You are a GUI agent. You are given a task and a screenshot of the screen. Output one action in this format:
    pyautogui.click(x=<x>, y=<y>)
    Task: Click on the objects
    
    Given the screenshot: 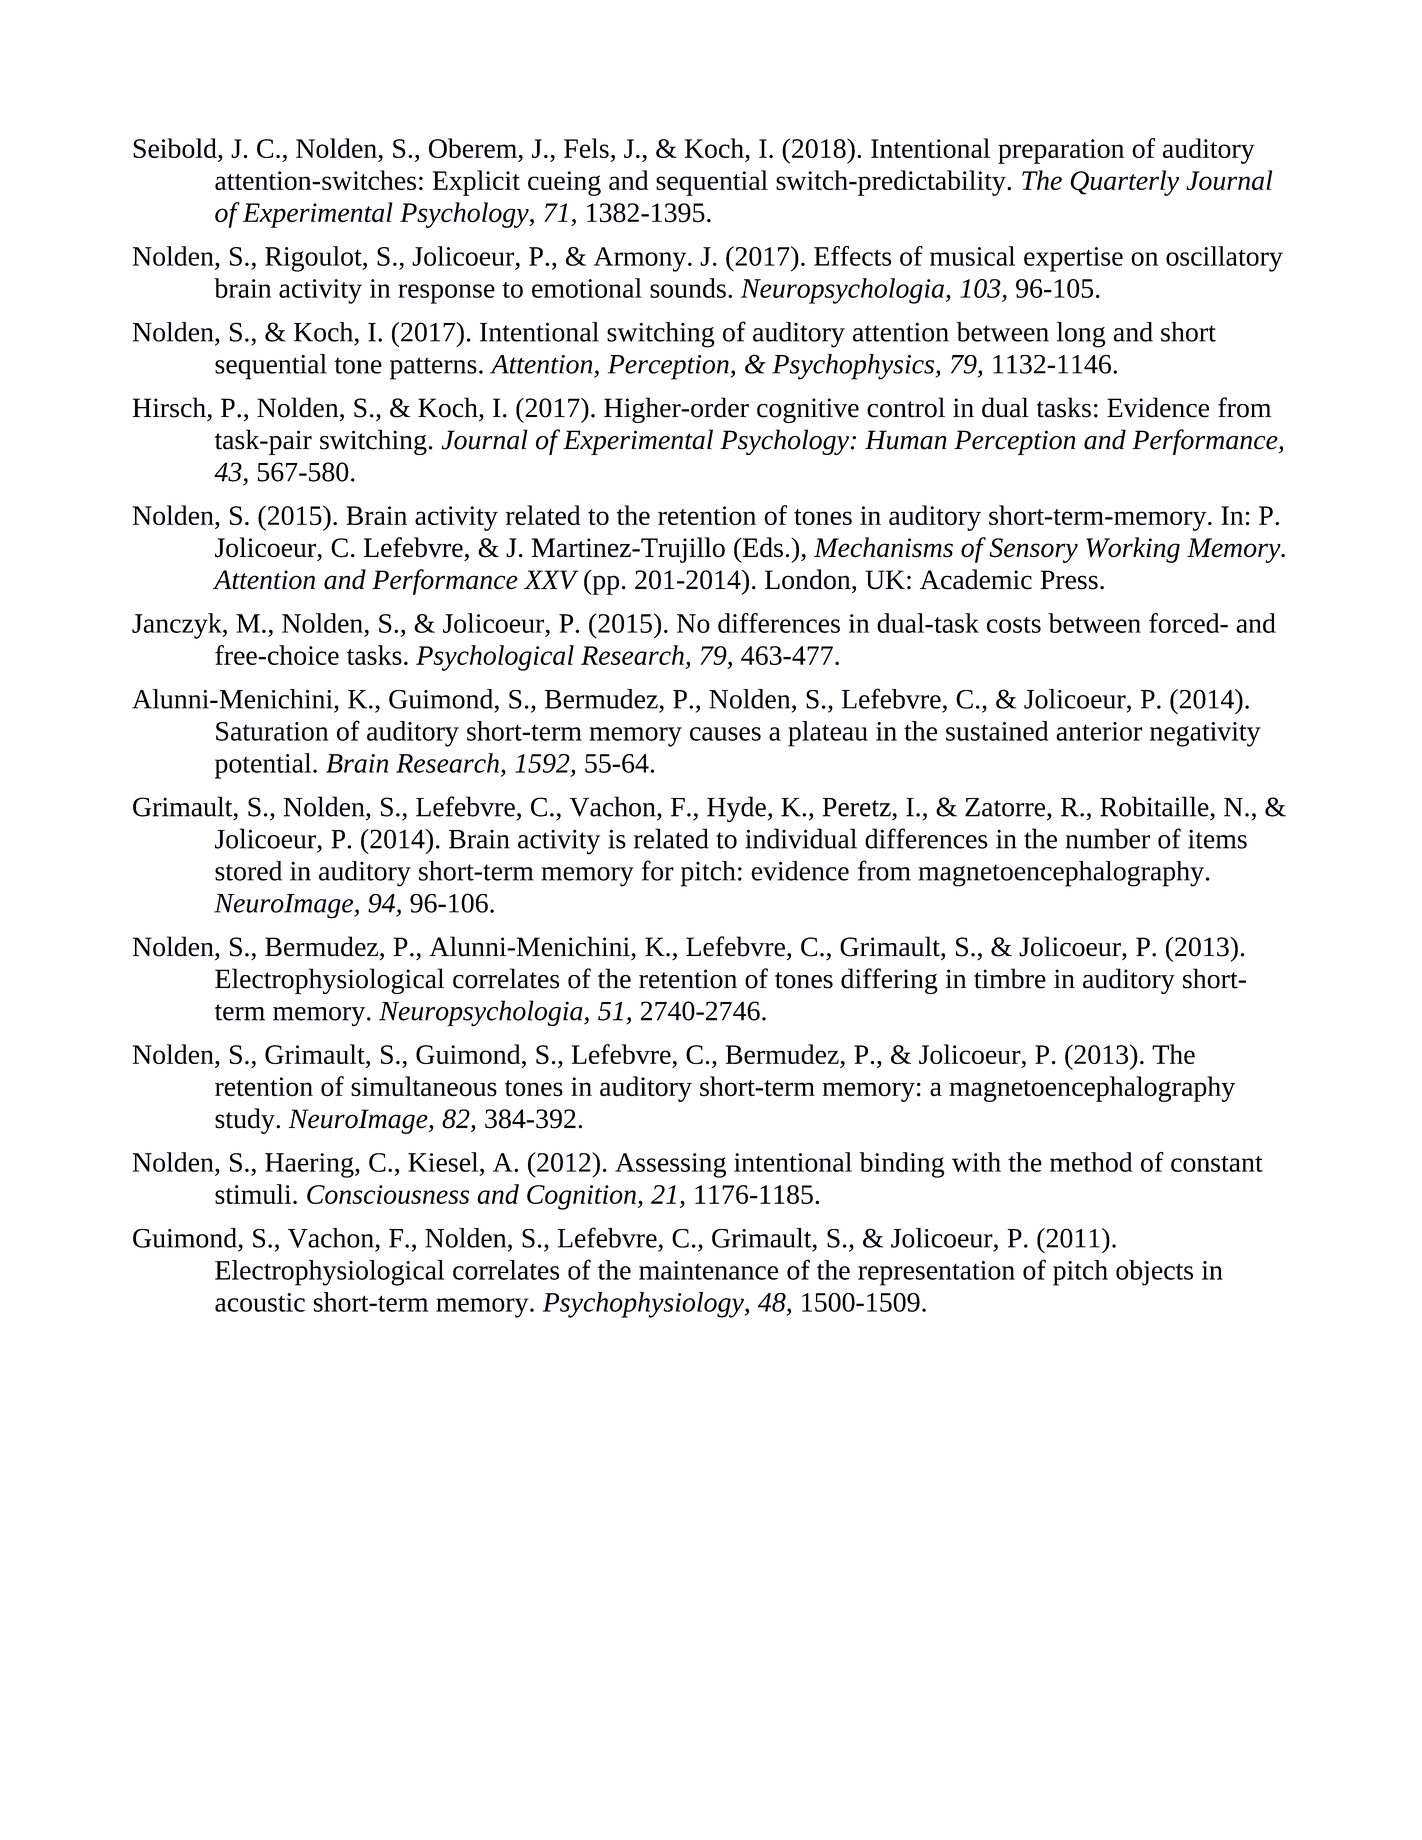 What is the action you would take?
    pyautogui.click(x=1154, y=1273)
